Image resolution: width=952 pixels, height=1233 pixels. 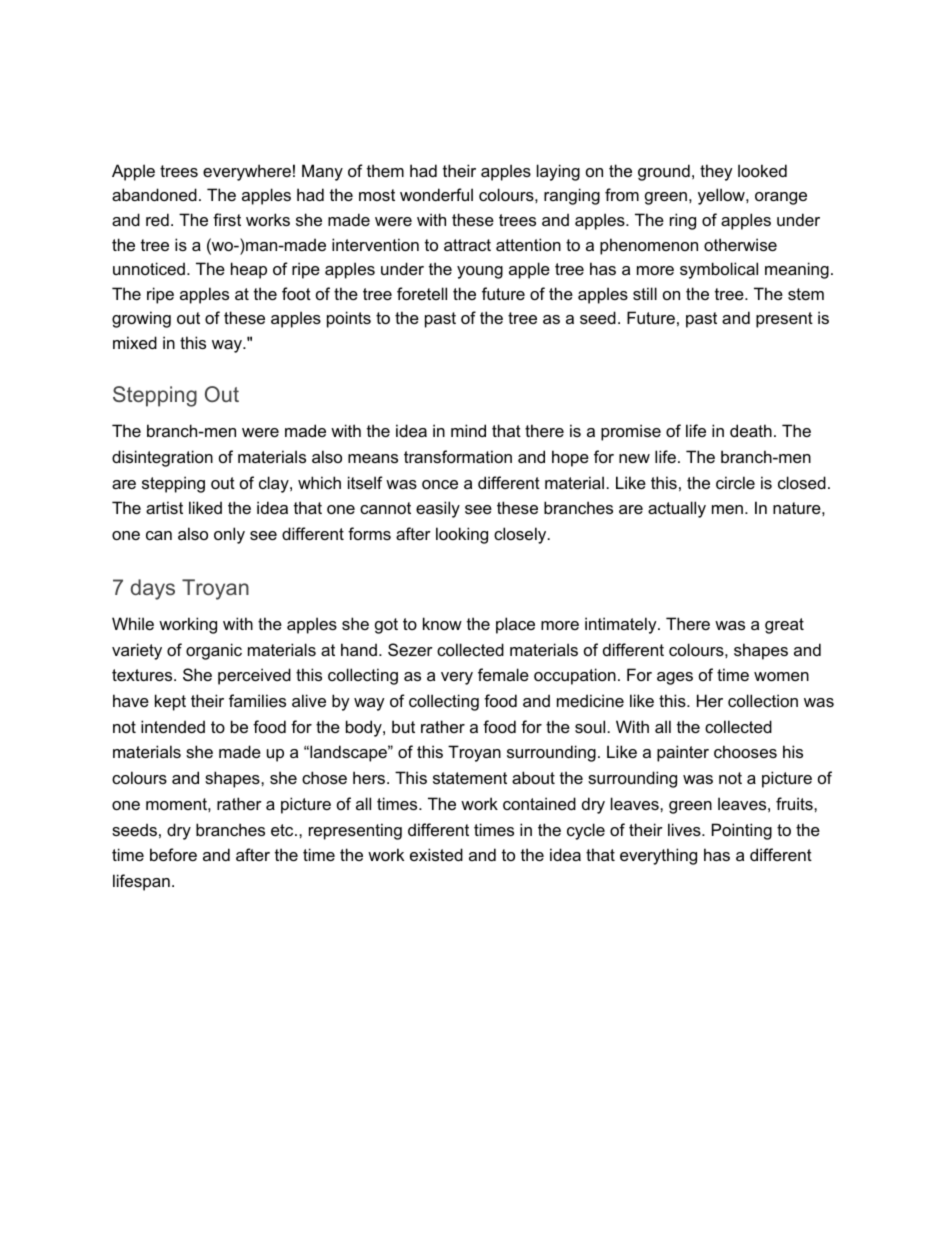 I want to click on mind, so click(x=468, y=430).
